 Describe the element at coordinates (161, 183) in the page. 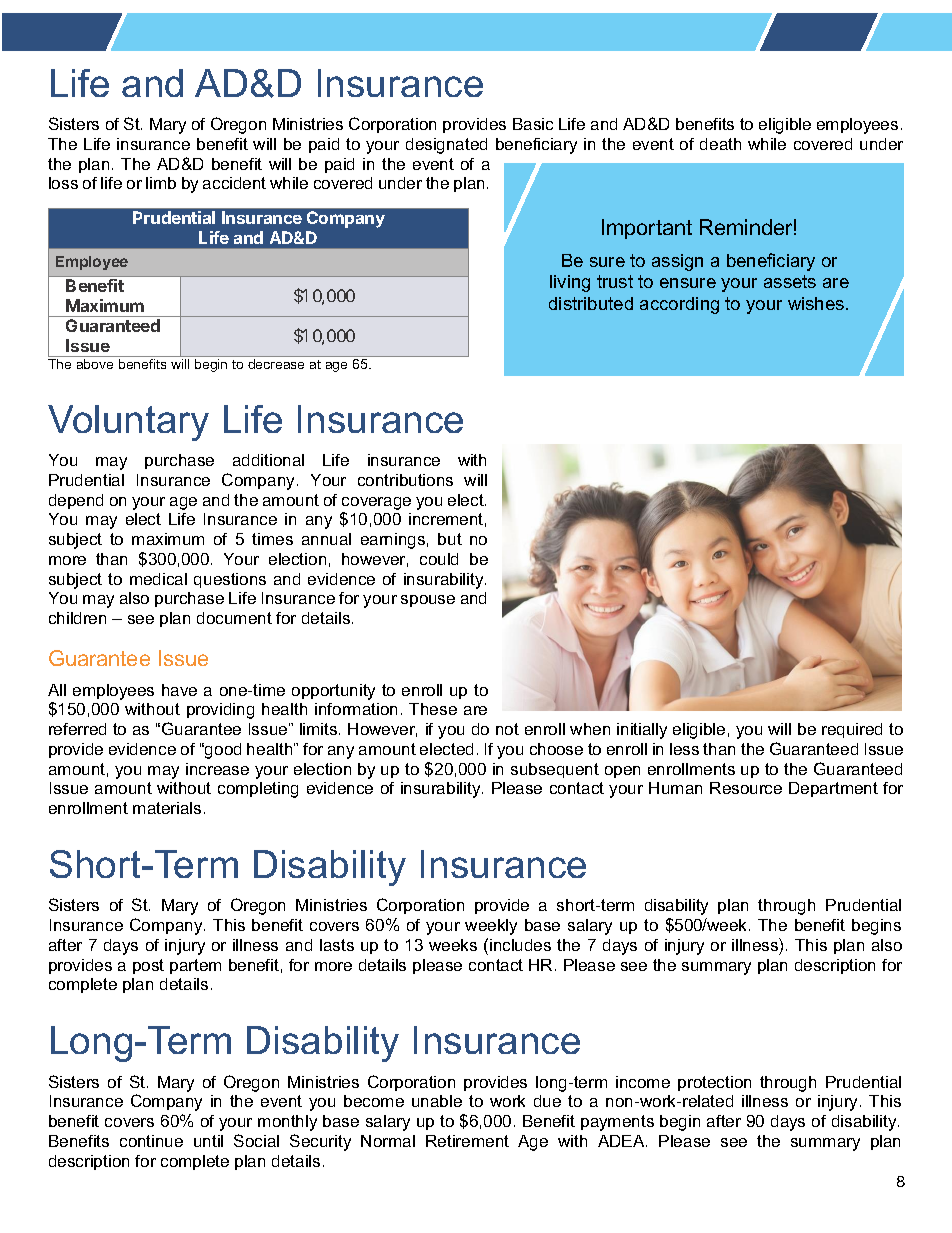

I see `limb` at that location.
